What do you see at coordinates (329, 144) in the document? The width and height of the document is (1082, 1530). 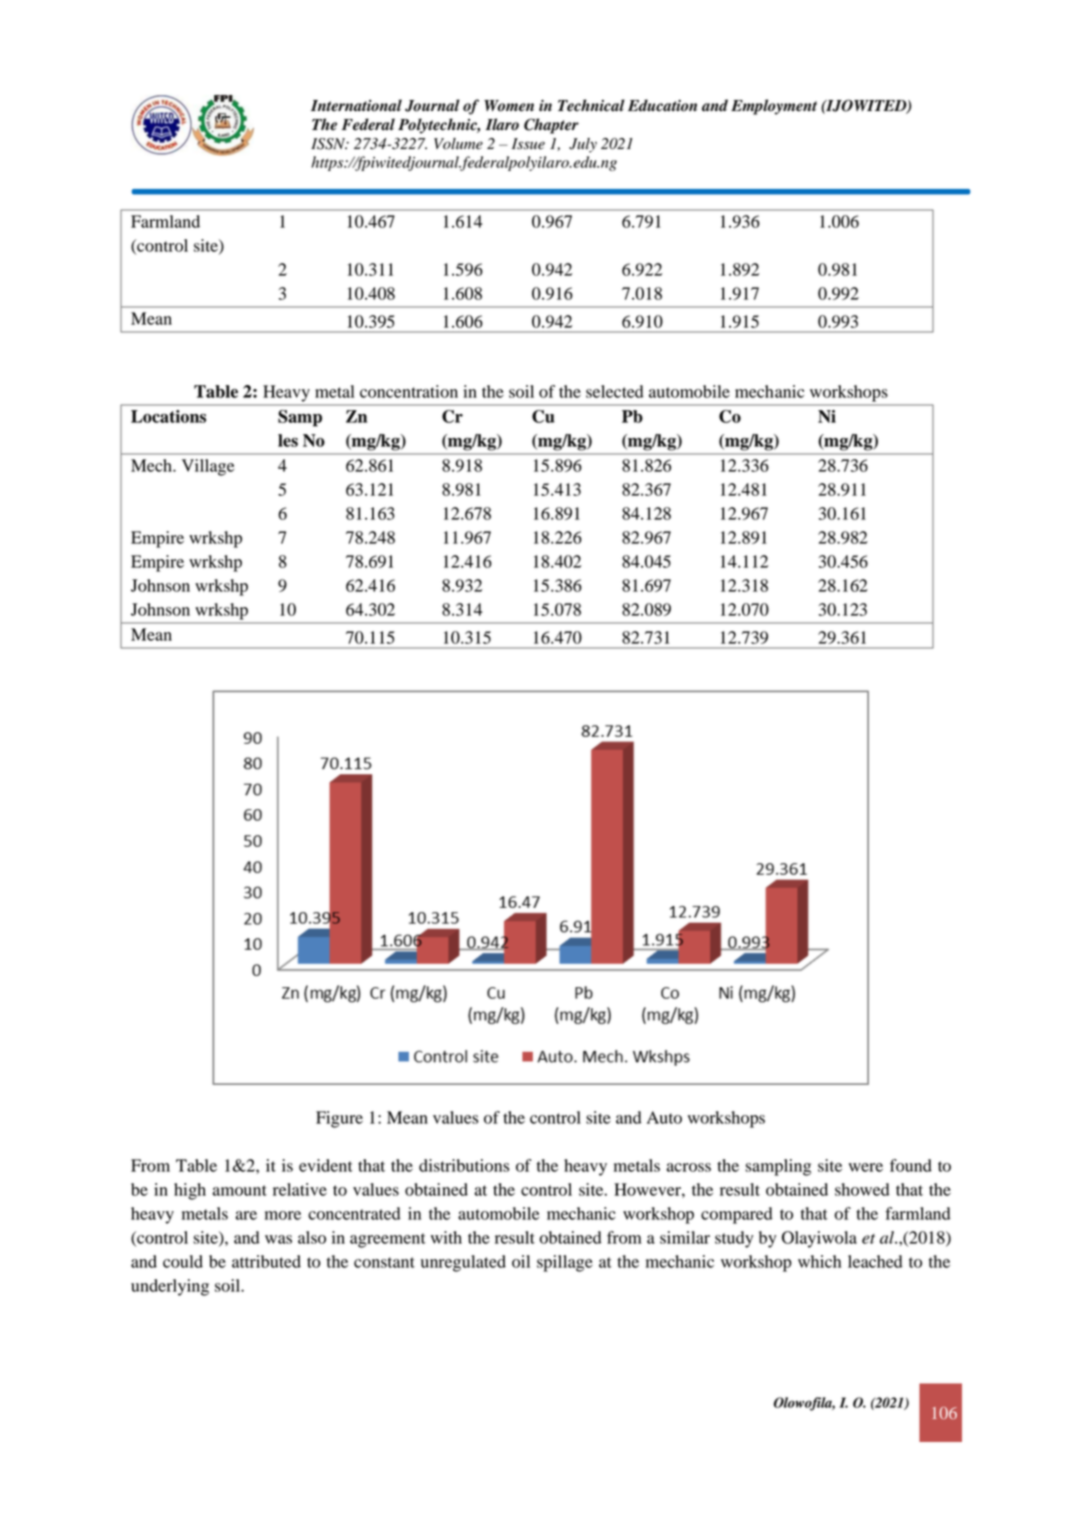 I see `ISSN` at bounding box center [329, 144].
